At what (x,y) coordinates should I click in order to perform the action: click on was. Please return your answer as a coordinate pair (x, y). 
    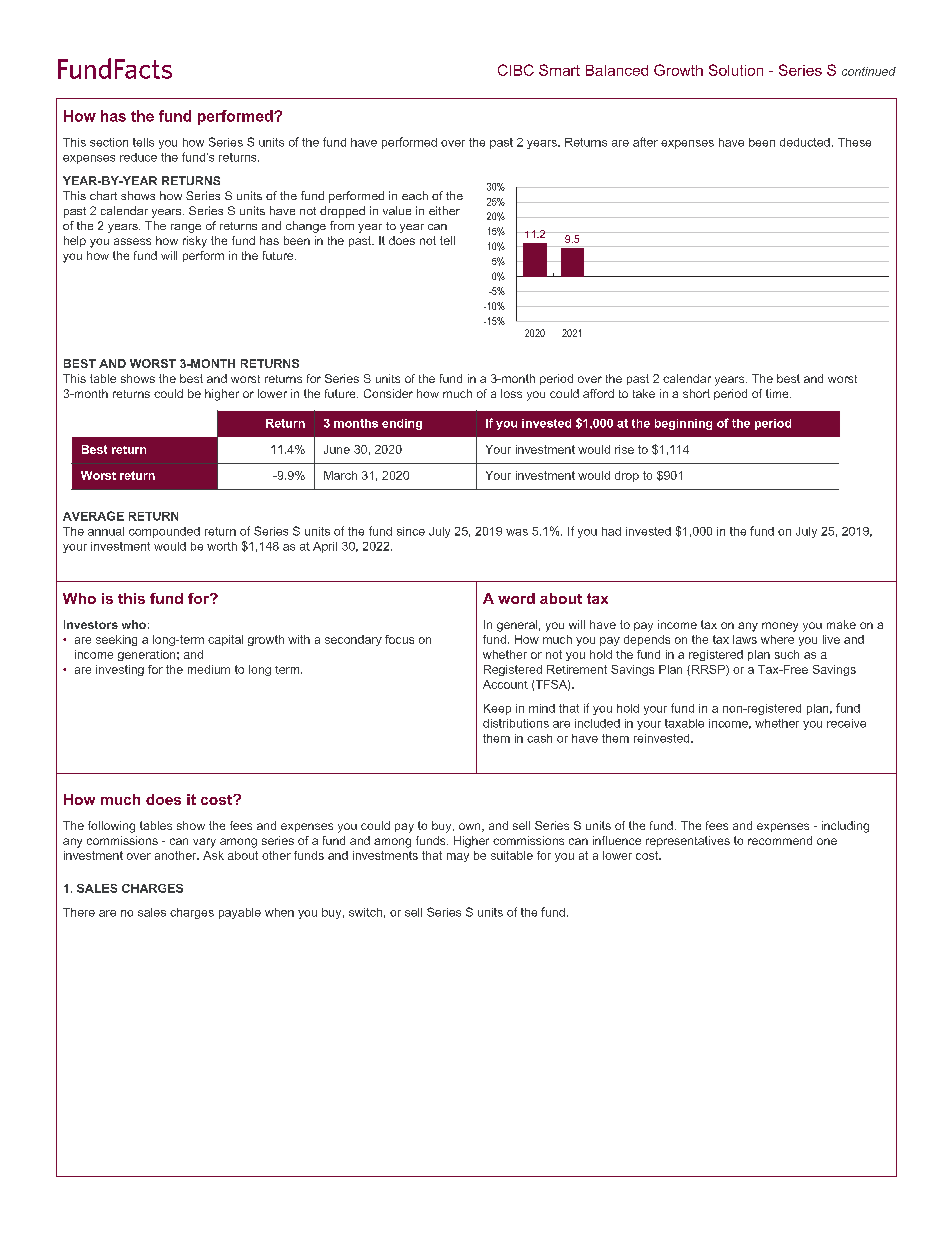
    Looking at the image, I should click on (517, 532).
